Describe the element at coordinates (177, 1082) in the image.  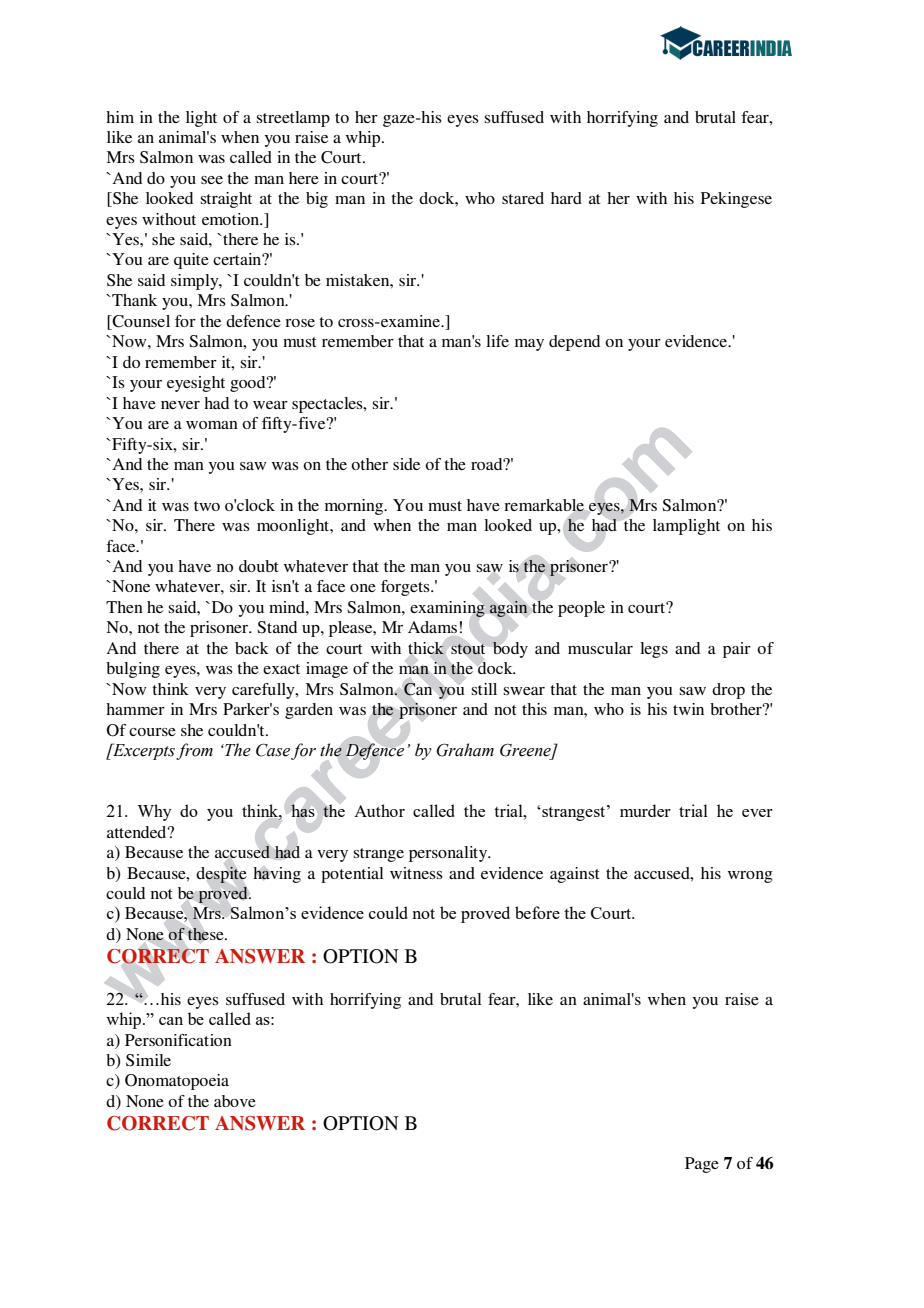
I see `Onomatopoeia` at that location.
